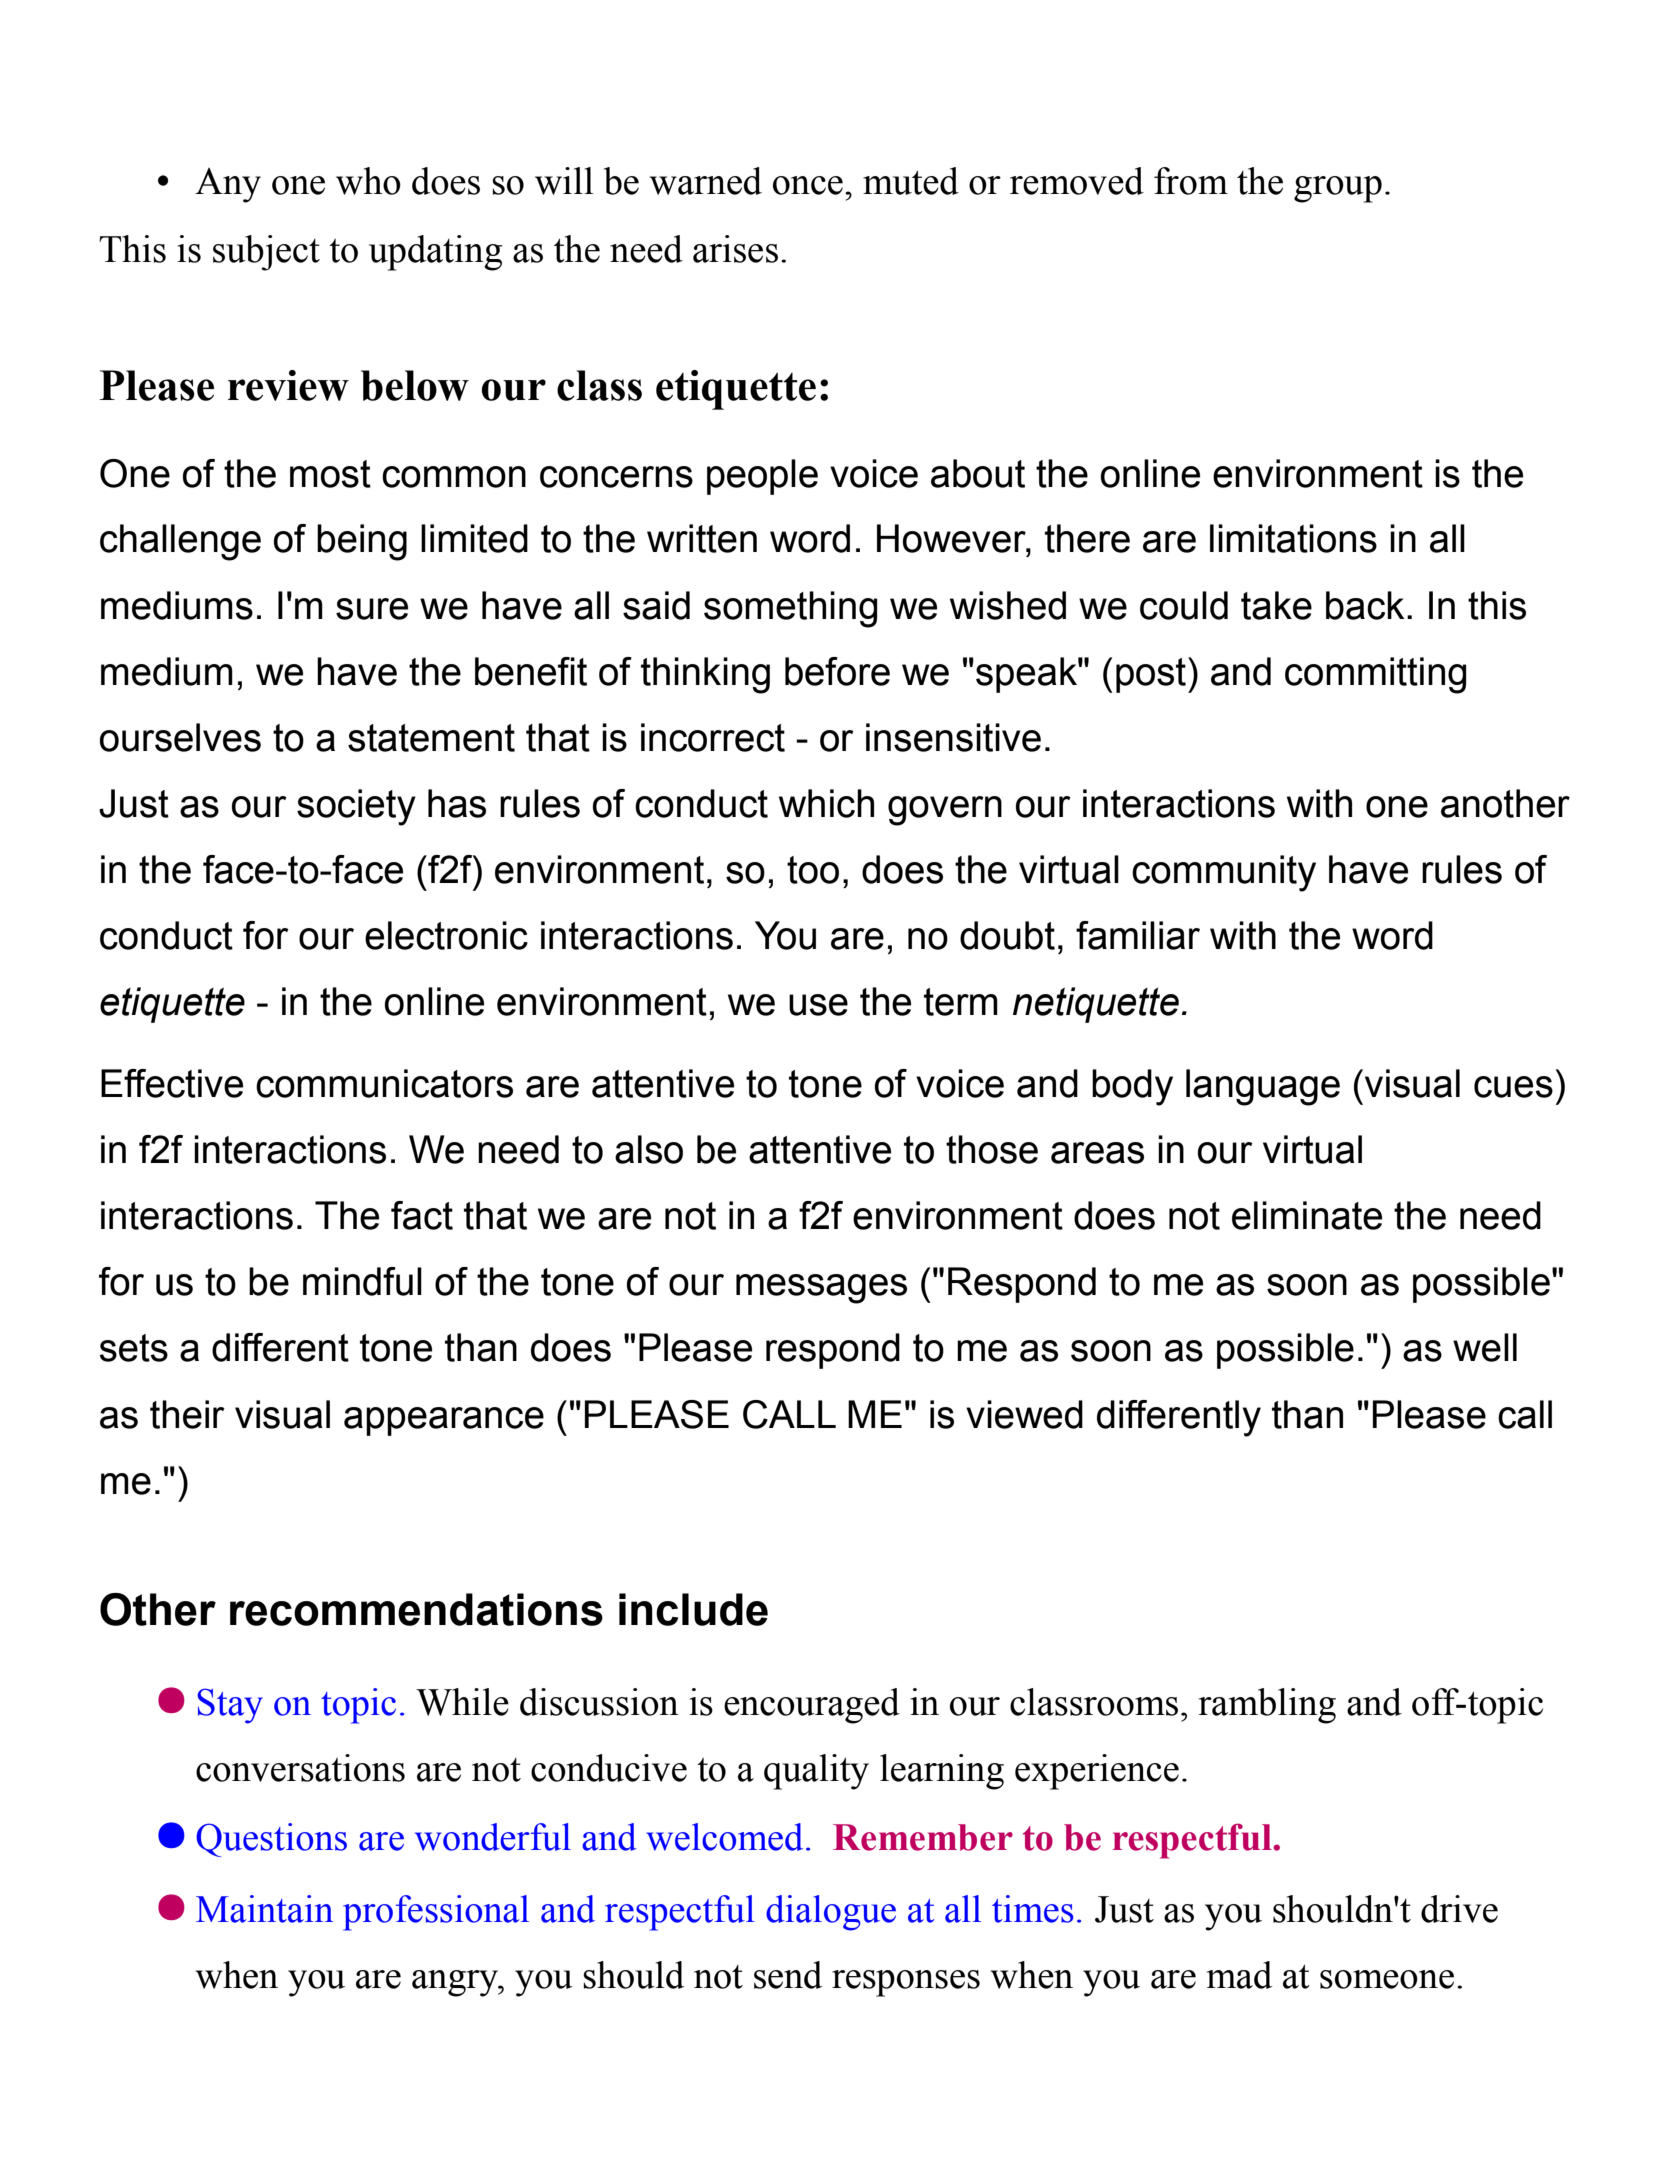  Describe the element at coordinates (826, 803) in the image. I see `which` at that location.
